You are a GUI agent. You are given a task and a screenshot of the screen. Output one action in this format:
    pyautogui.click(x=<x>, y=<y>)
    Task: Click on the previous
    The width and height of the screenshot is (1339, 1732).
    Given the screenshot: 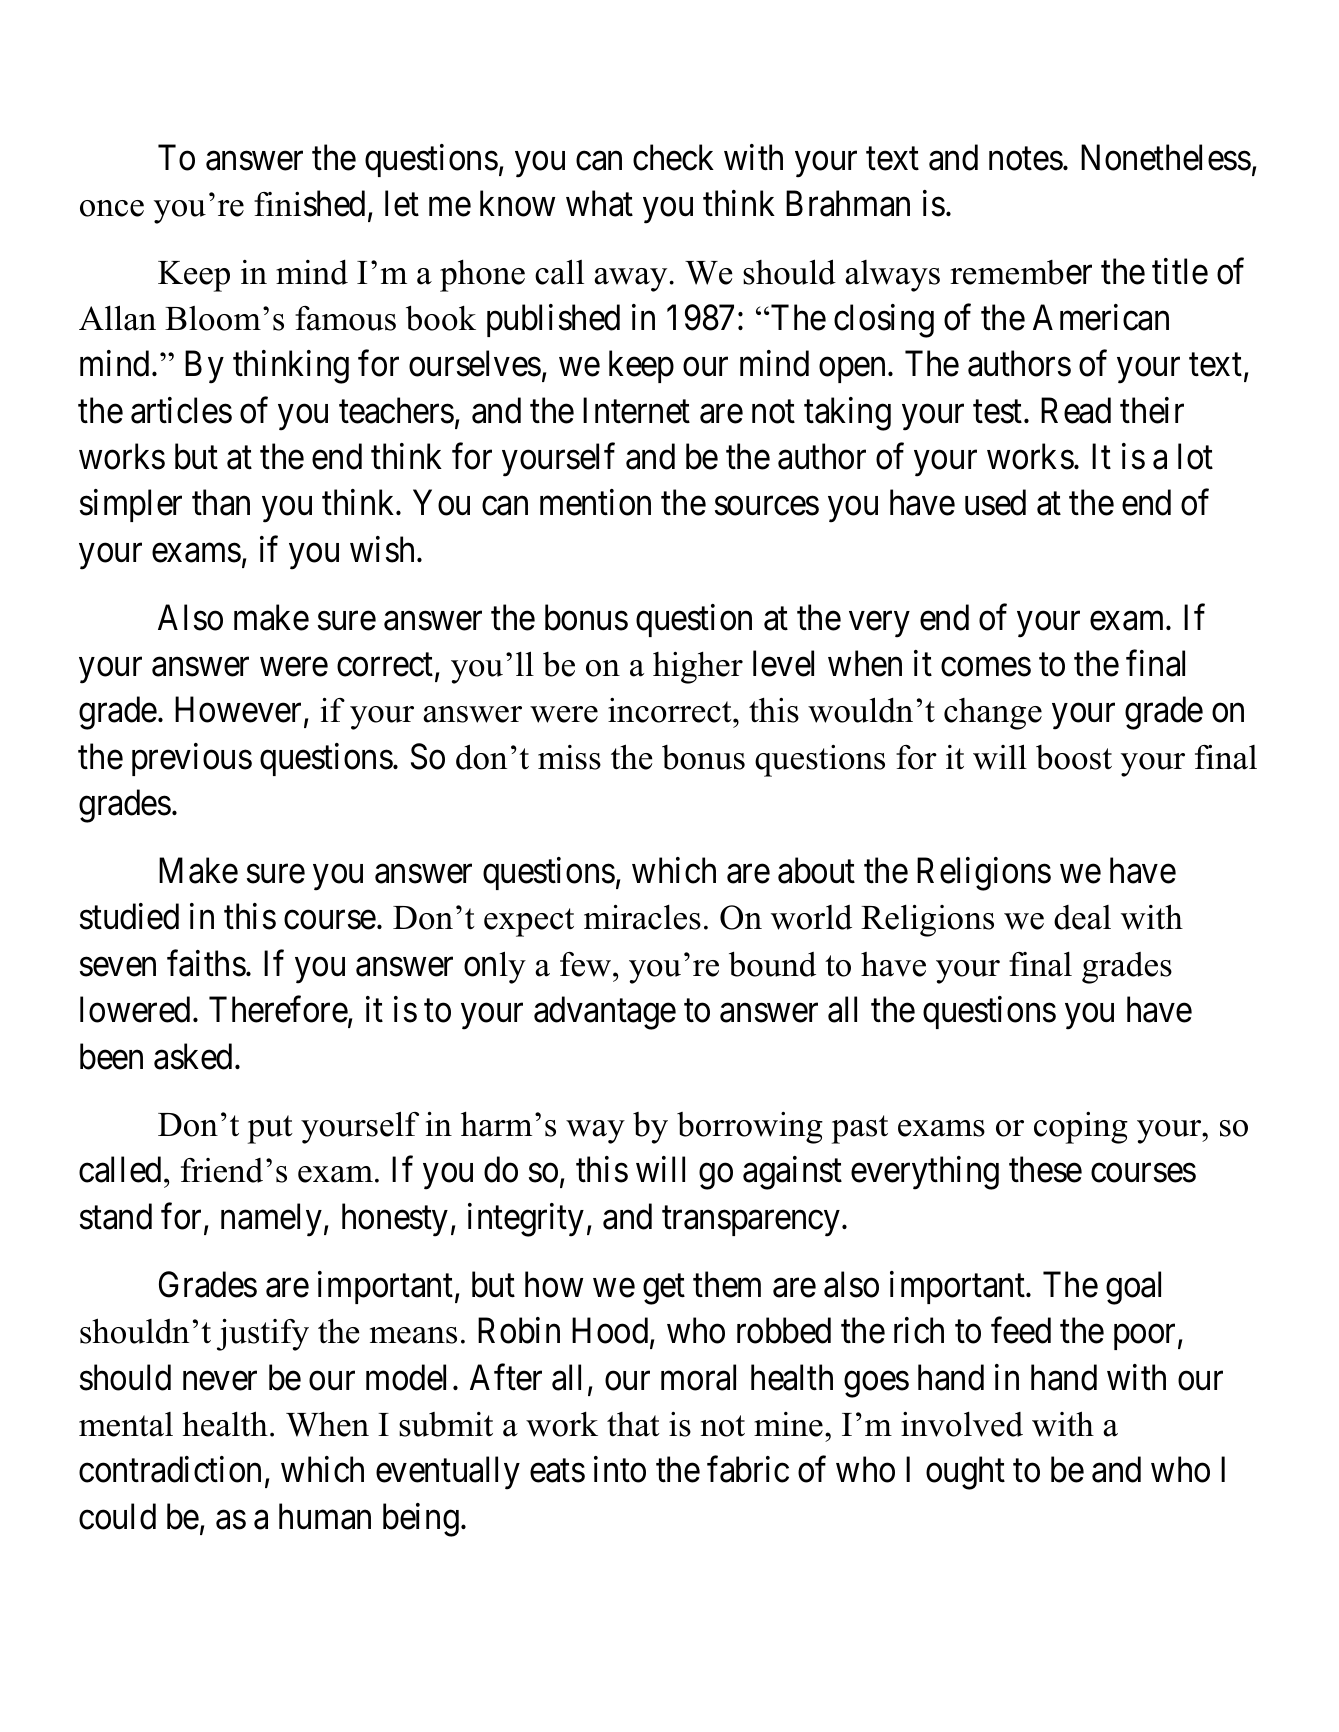 What is the action you would take?
    pyautogui.click(x=192, y=759)
